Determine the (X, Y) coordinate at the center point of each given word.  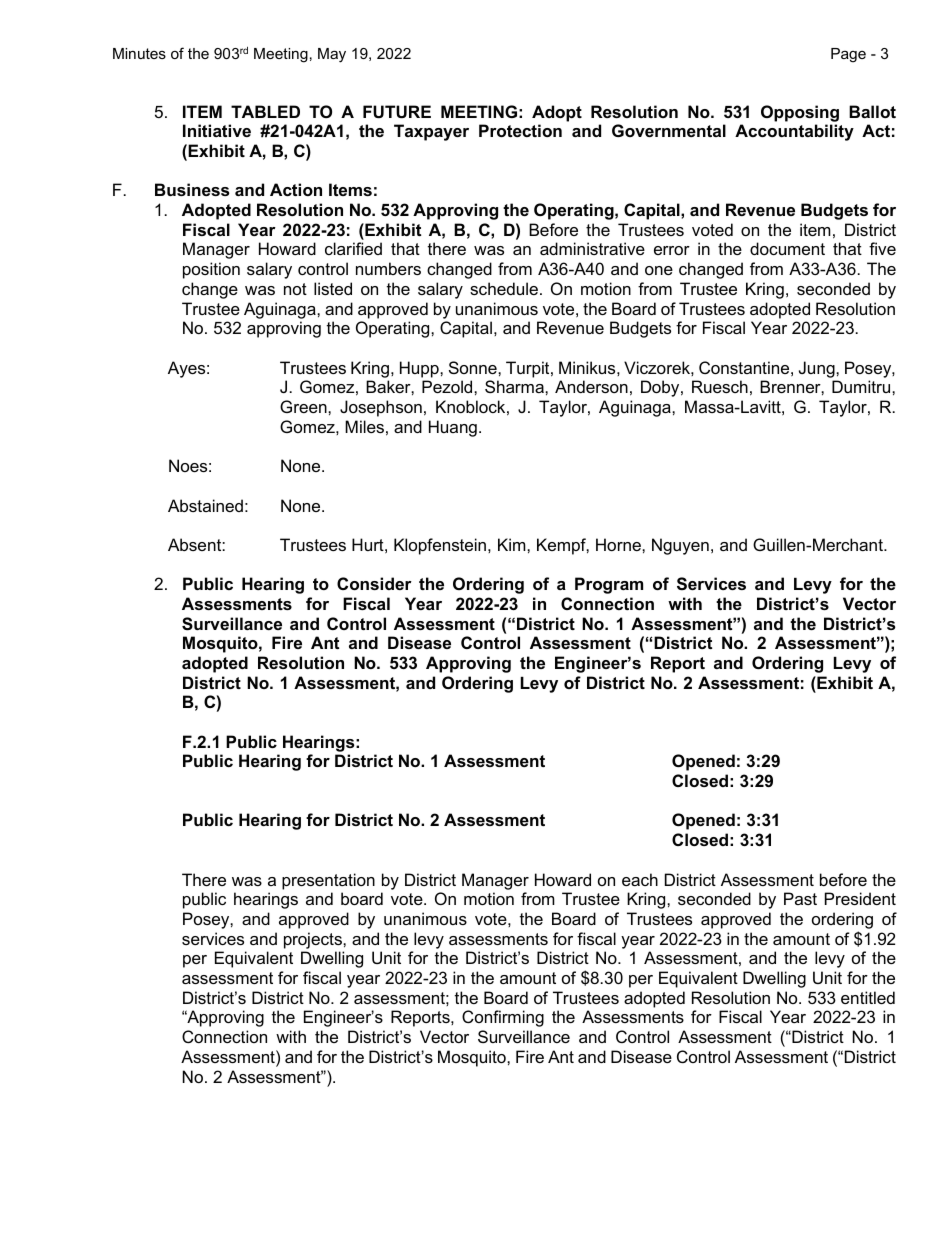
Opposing (800, 113)
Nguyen (680, 546)
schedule (504, 288)
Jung (818, 369)
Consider (374, 583)
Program (609, 585)
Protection (520, 130)
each (640, 879)
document (787, 248)
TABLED (265, 111)
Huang (453, 428)
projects (314, 940)
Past (800, 898)
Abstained (205, 505)
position (211, 270)
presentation (328, 881)
